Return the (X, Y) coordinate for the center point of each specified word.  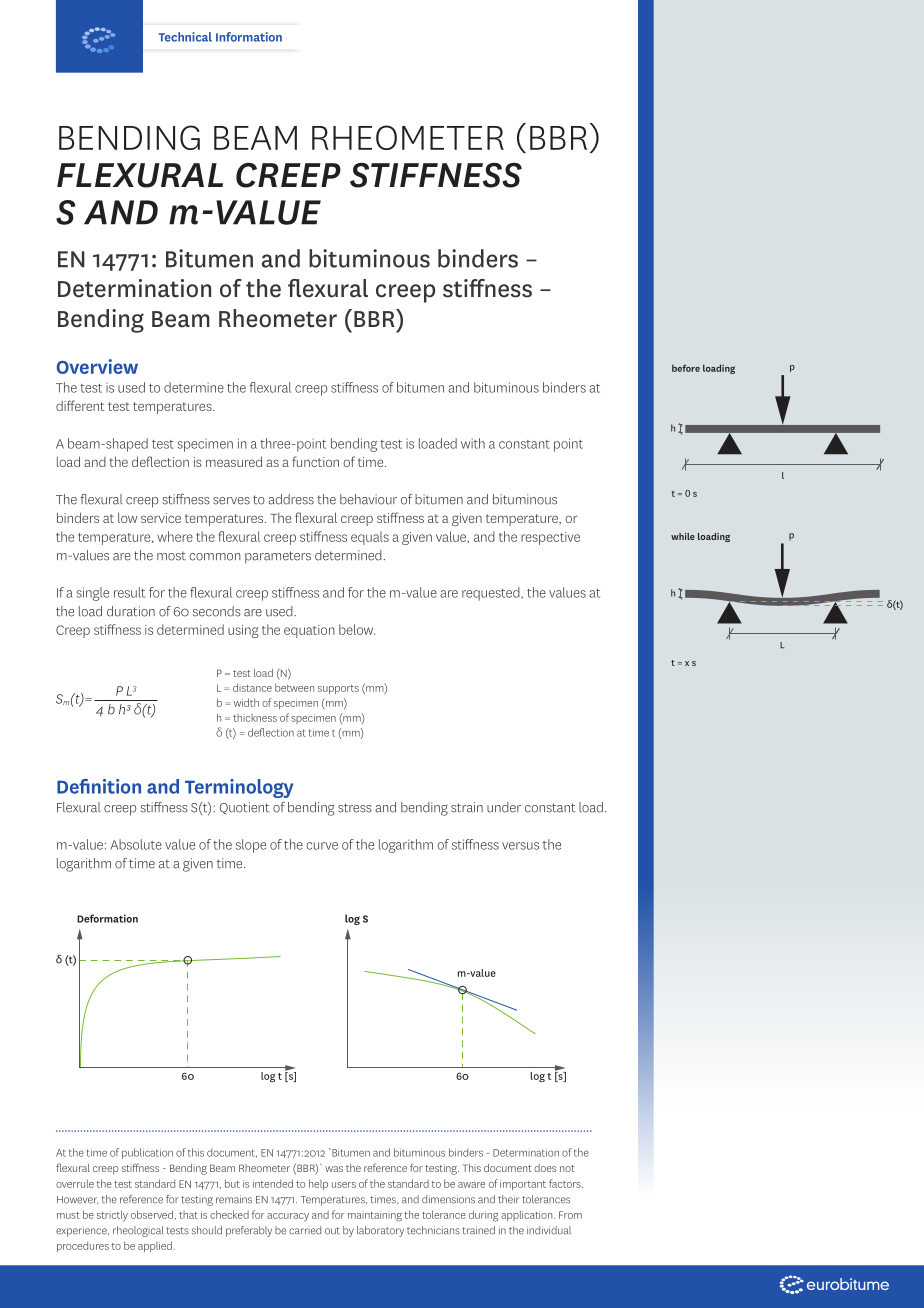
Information (249, 37)
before (686, 368)
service (161, 518)
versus (520, 846)
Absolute (136, 844)
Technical (185, 37)
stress (355, 808)
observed (152, 1214)
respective (550, 538)
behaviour (368, 499)
